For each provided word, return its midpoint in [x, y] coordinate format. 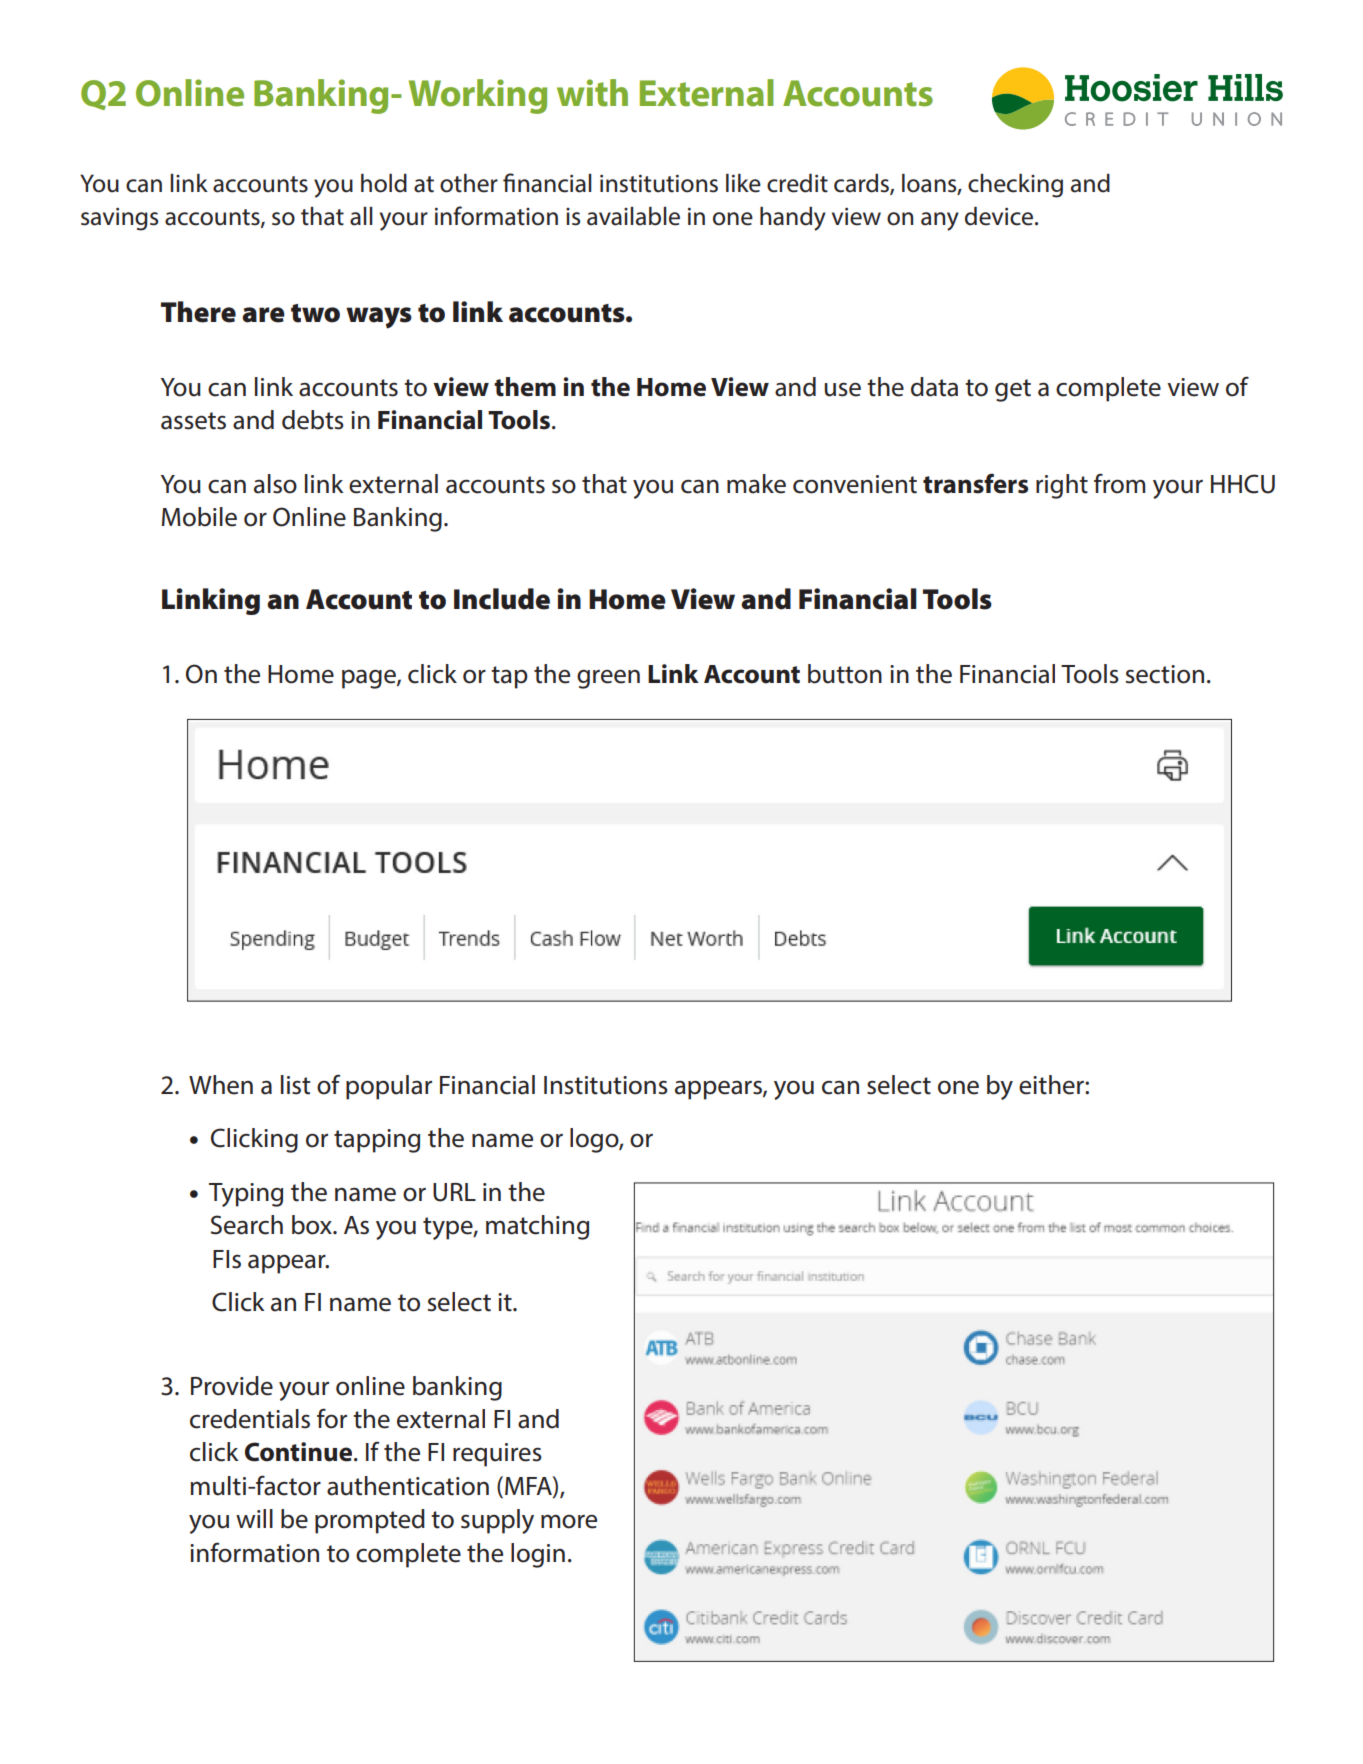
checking [1015, 185]
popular [389, 1087]
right [1062, 486]
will [254, 1518]
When [221, 1085]
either [1052, 1085]
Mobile [199, 517]
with [592, 93]
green [608, 679]
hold [384, 183]
